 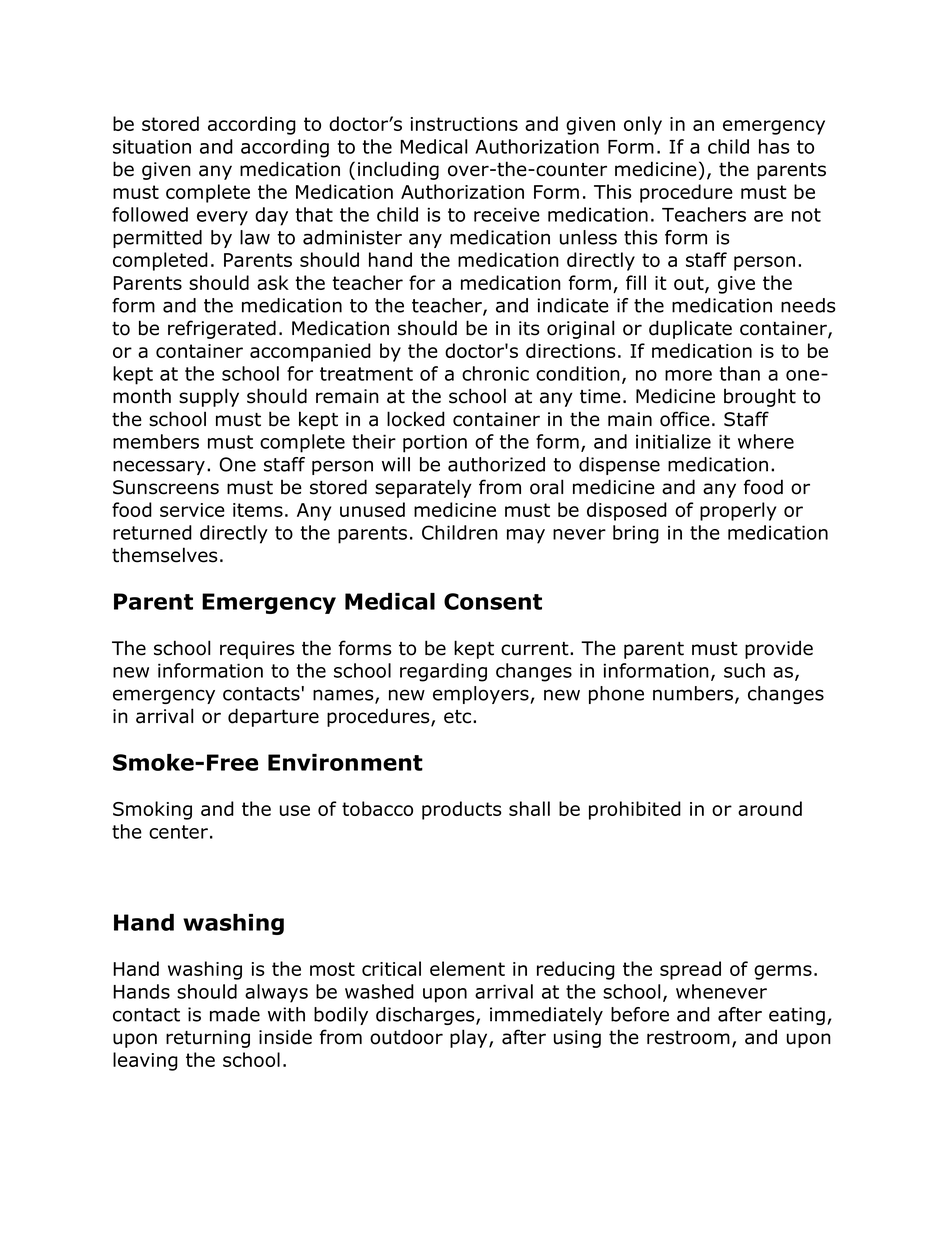 What do you see at coordinates (774, 146) in the screenshot?
I see `has` at bounding box center [774, 146].
